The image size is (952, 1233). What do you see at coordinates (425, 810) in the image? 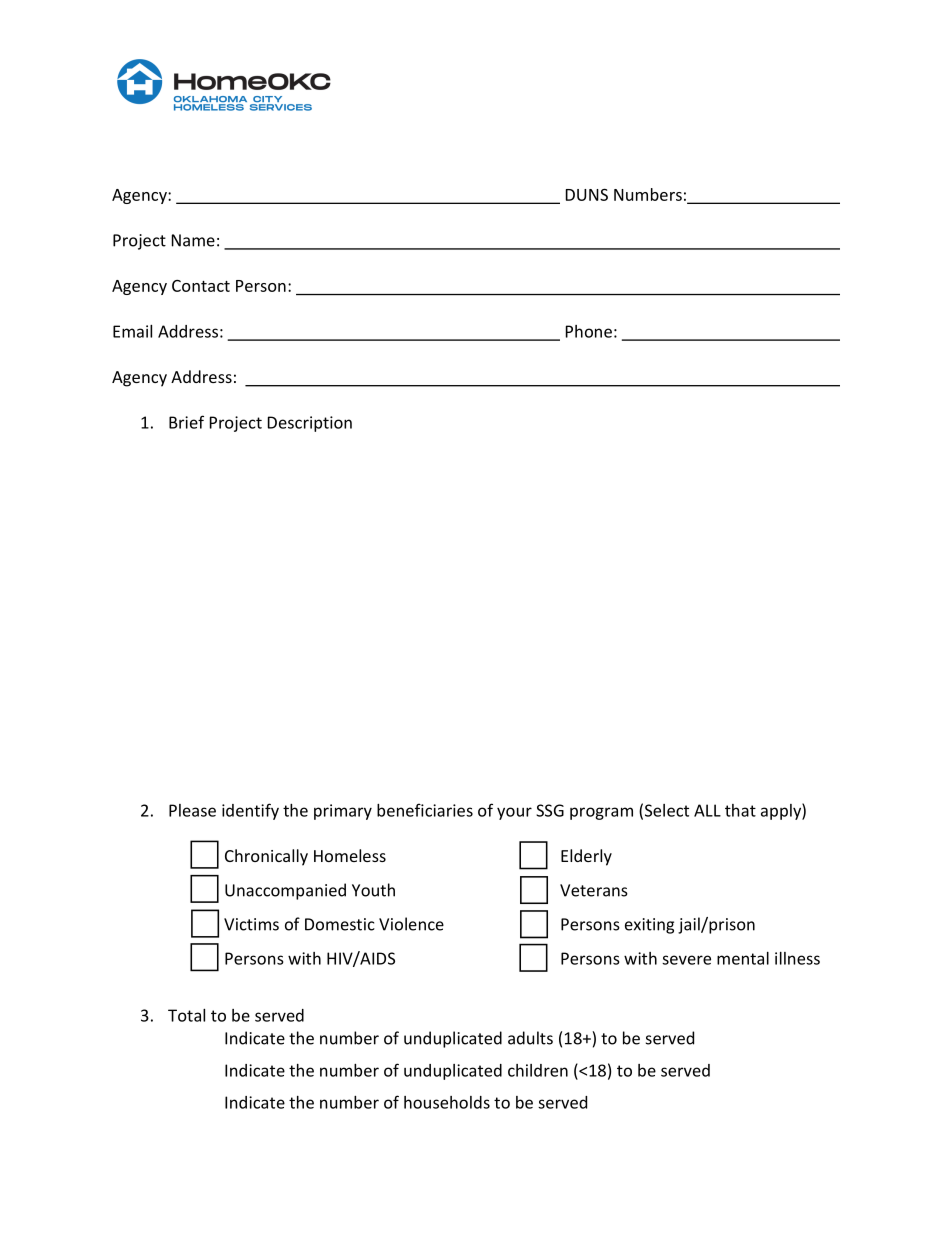
I see `beneficiaries` at bounding box center [425, 810].
